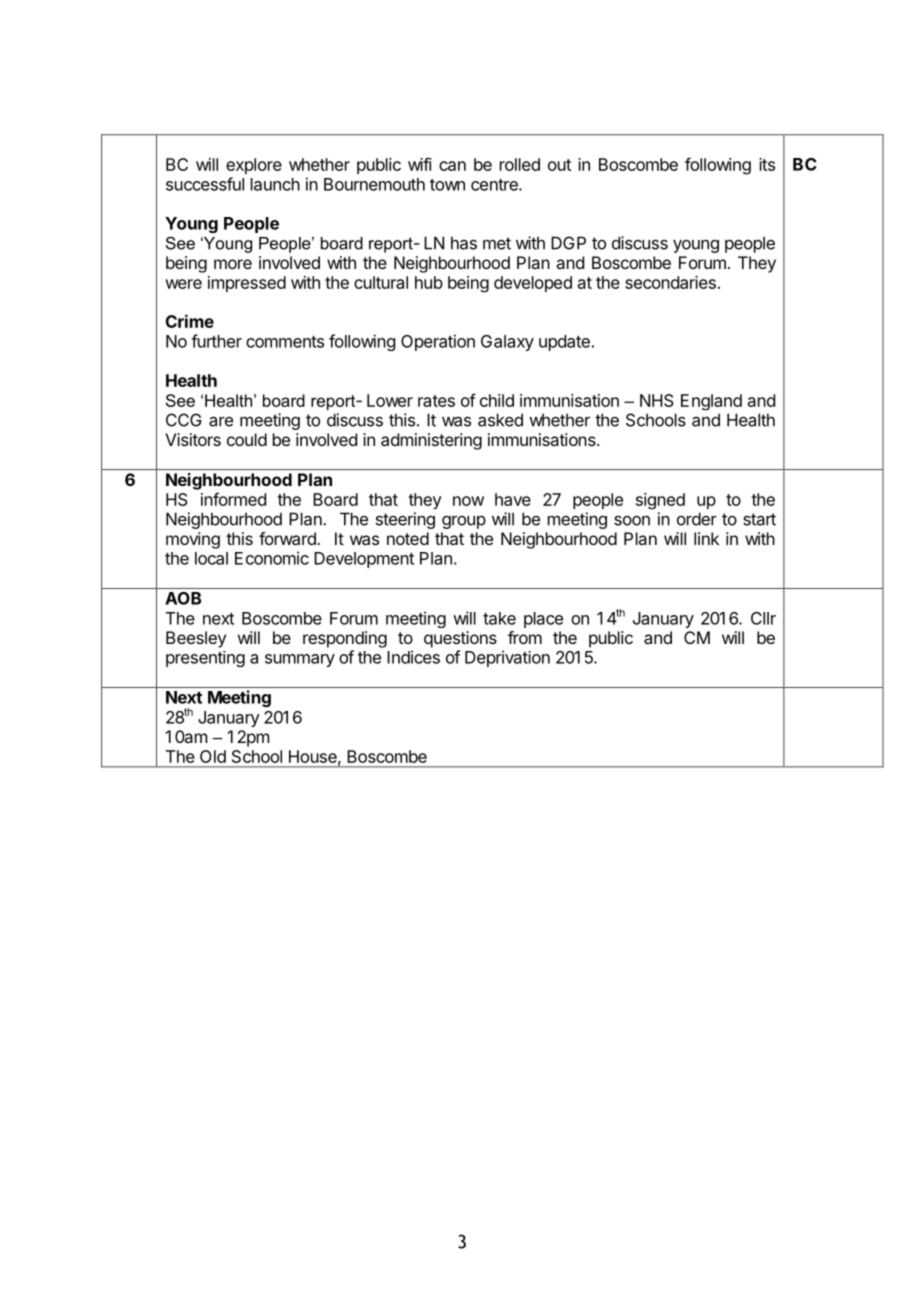  I want to click on Old, so click(213, 756).
